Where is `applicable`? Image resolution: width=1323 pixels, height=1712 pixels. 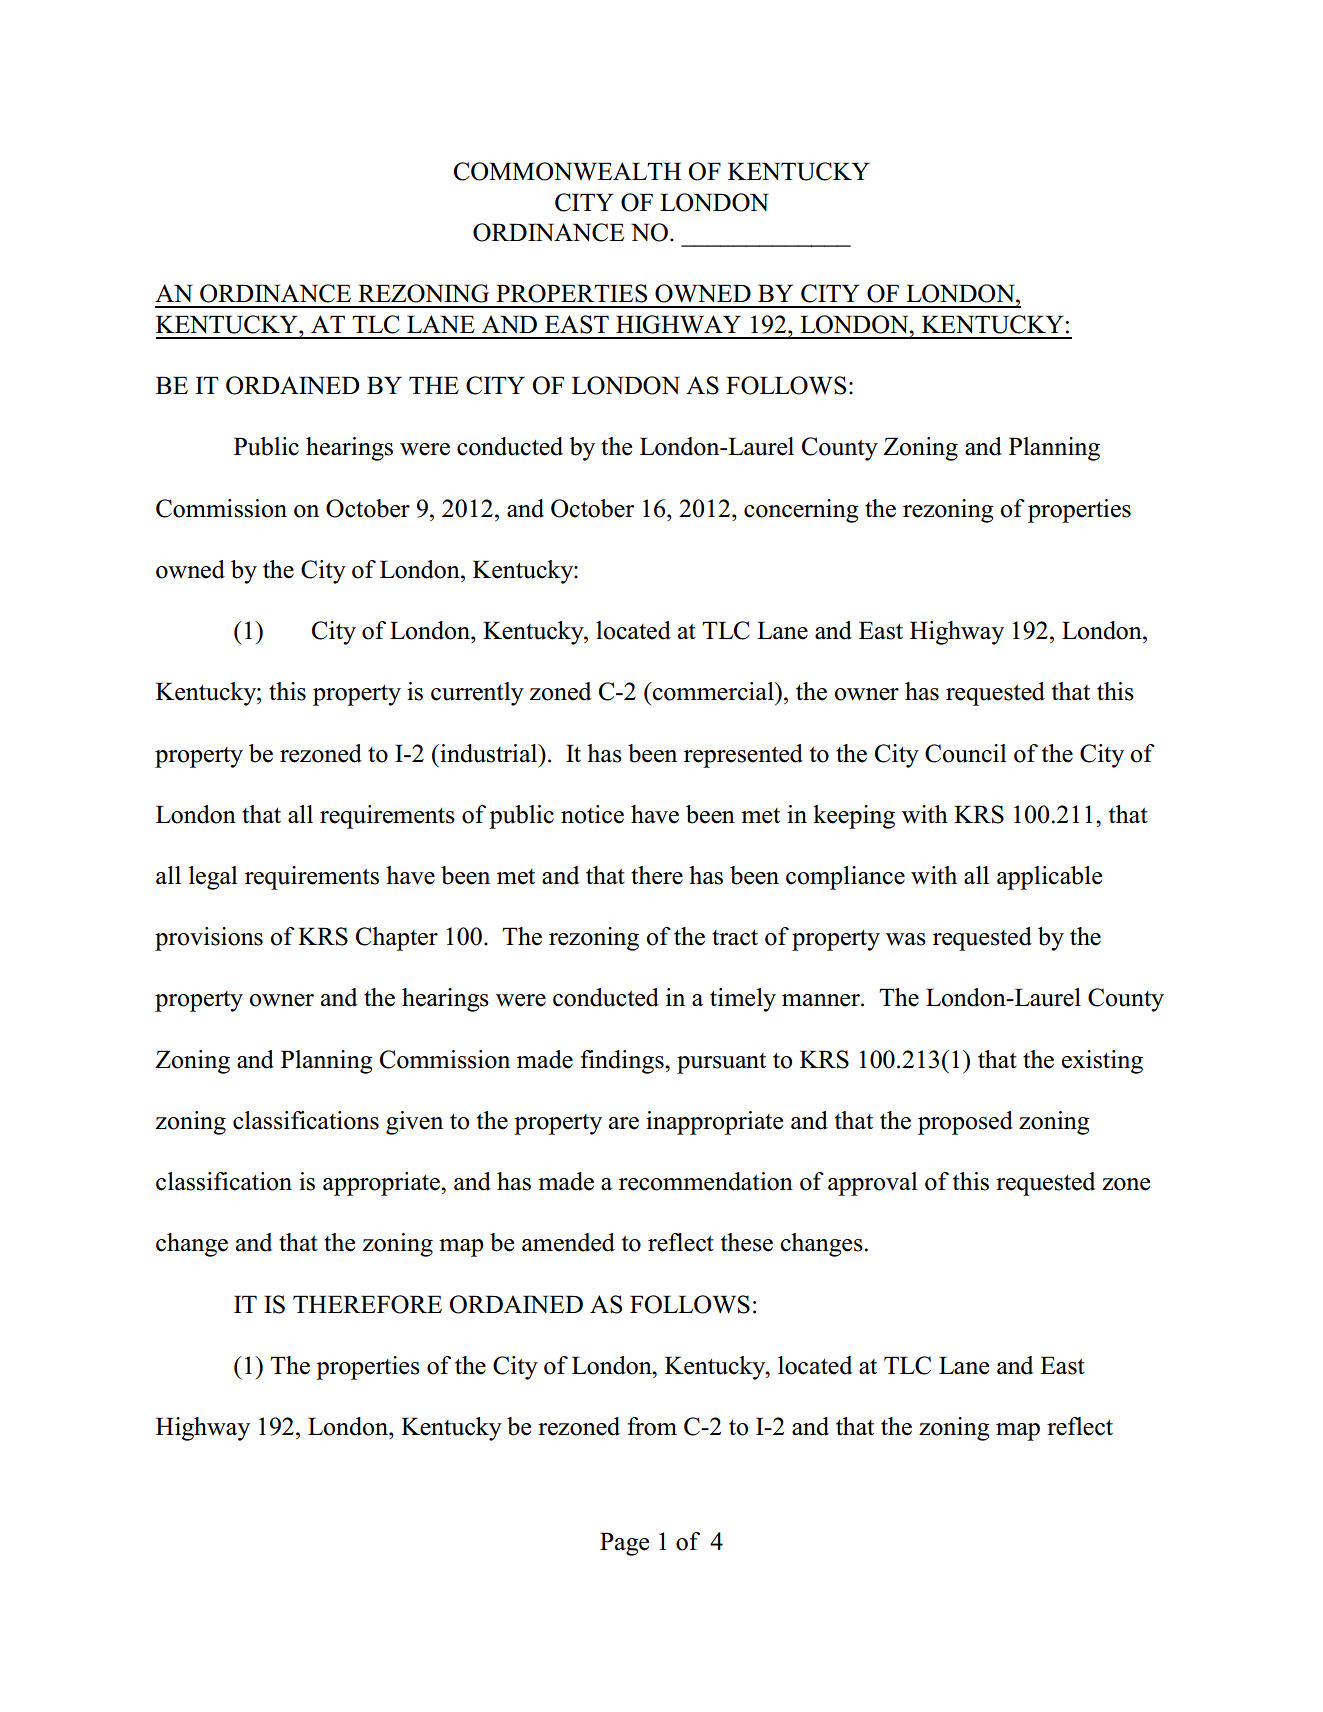 applicable is located at coordinates (1049, 878).
